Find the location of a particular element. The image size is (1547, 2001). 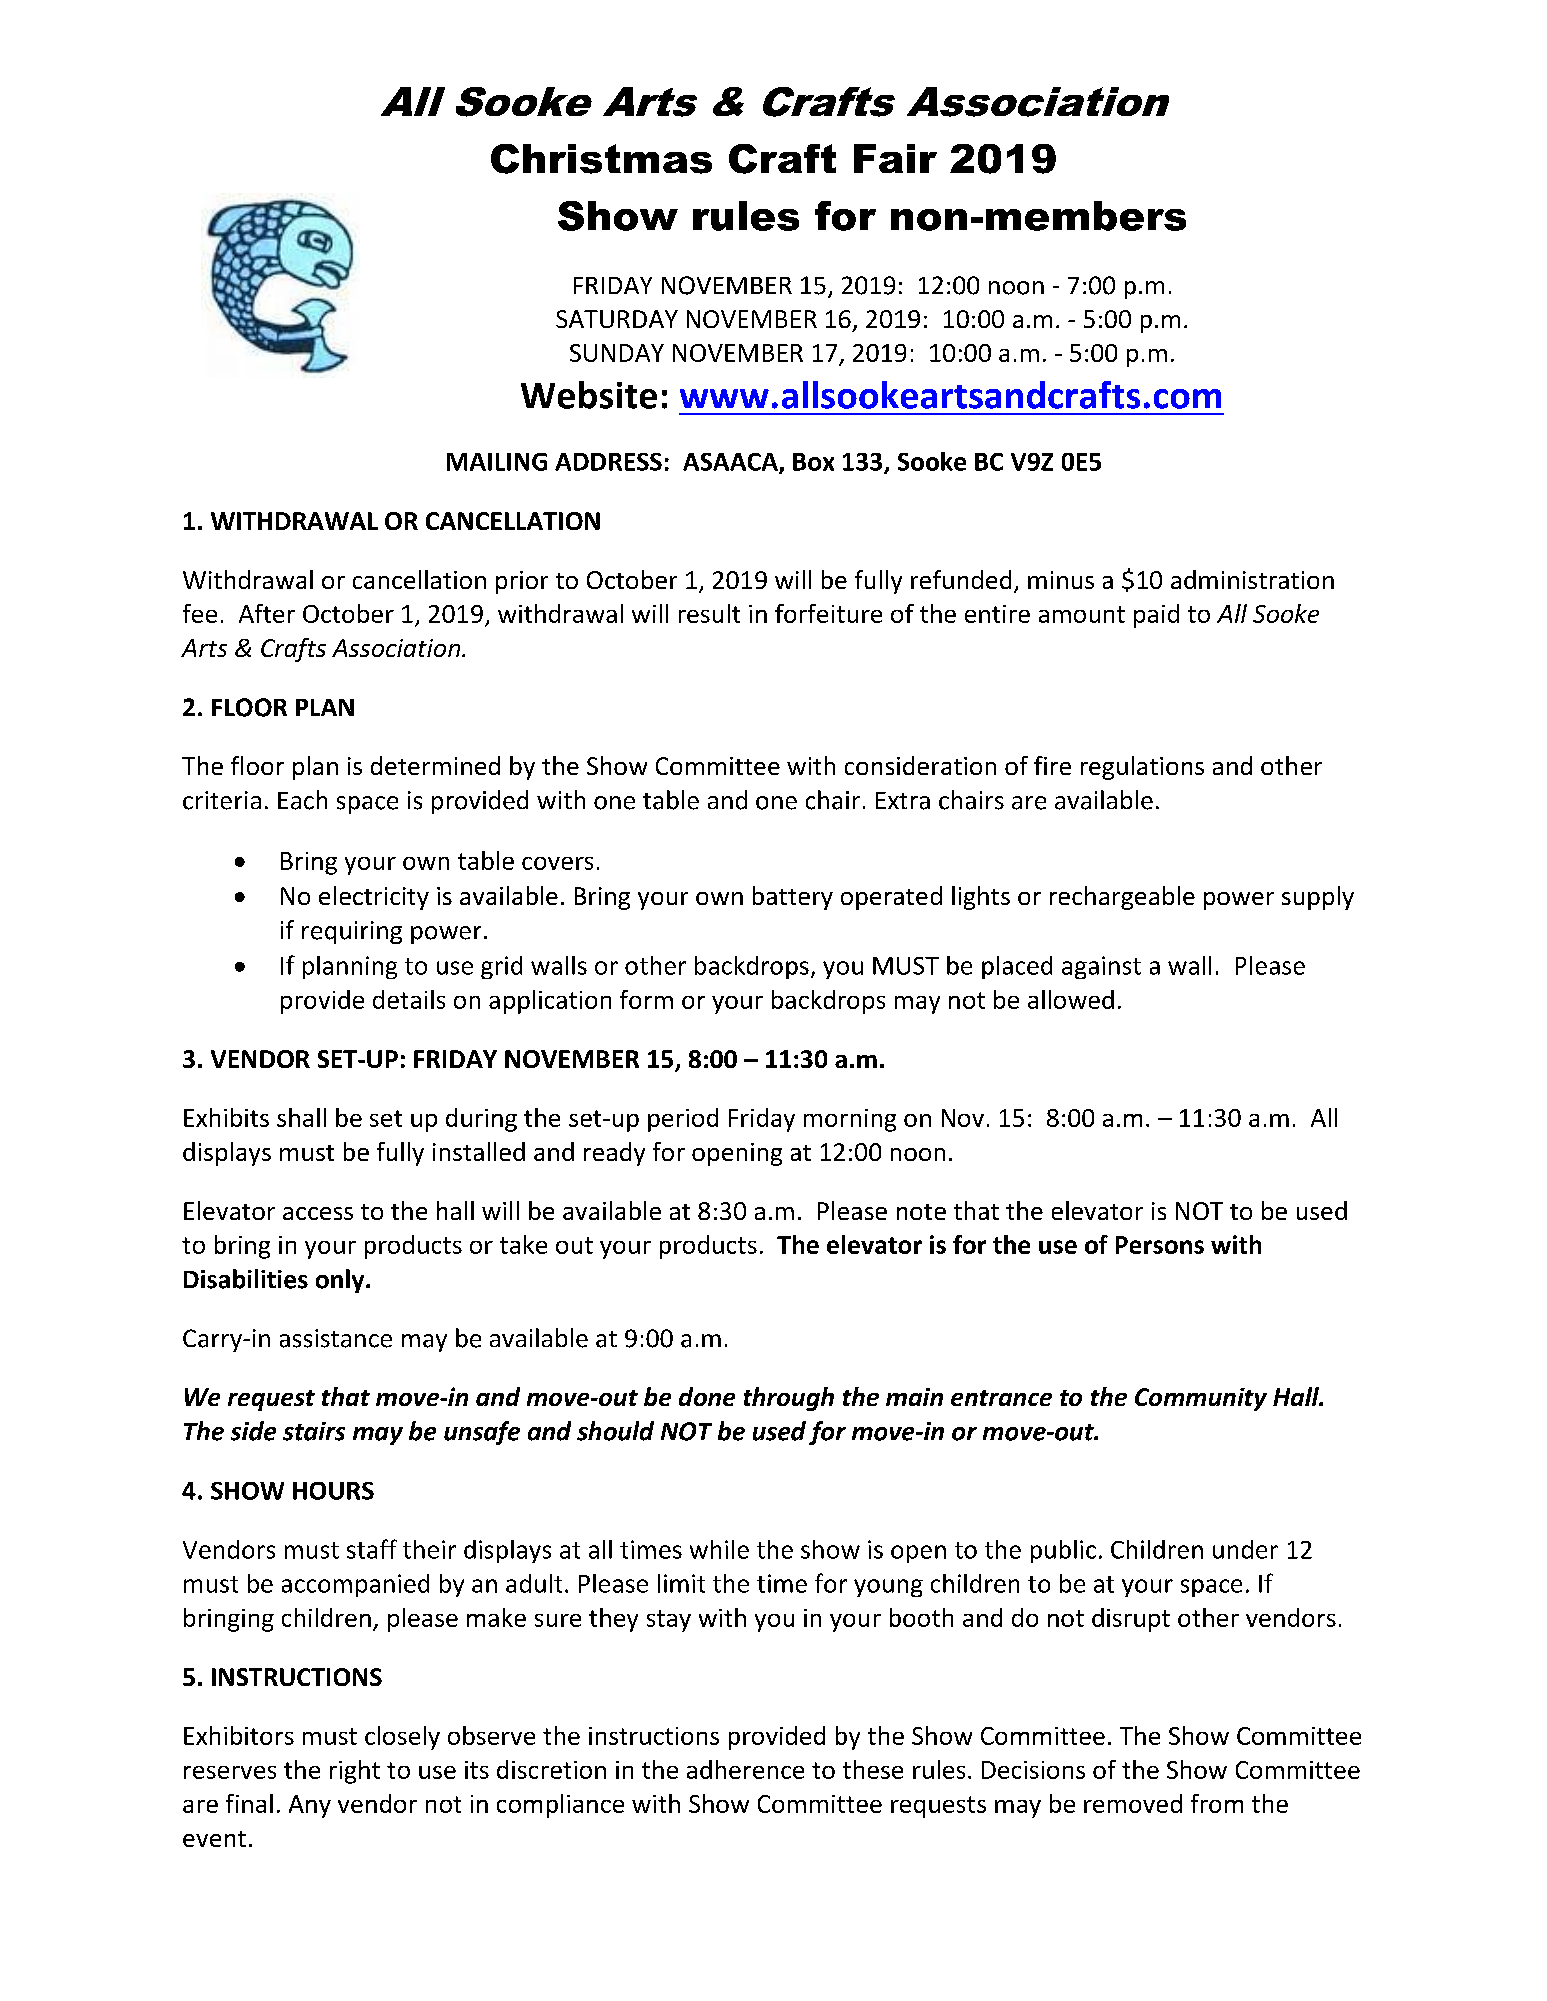

administration is located at coordinates (1252, 579).
